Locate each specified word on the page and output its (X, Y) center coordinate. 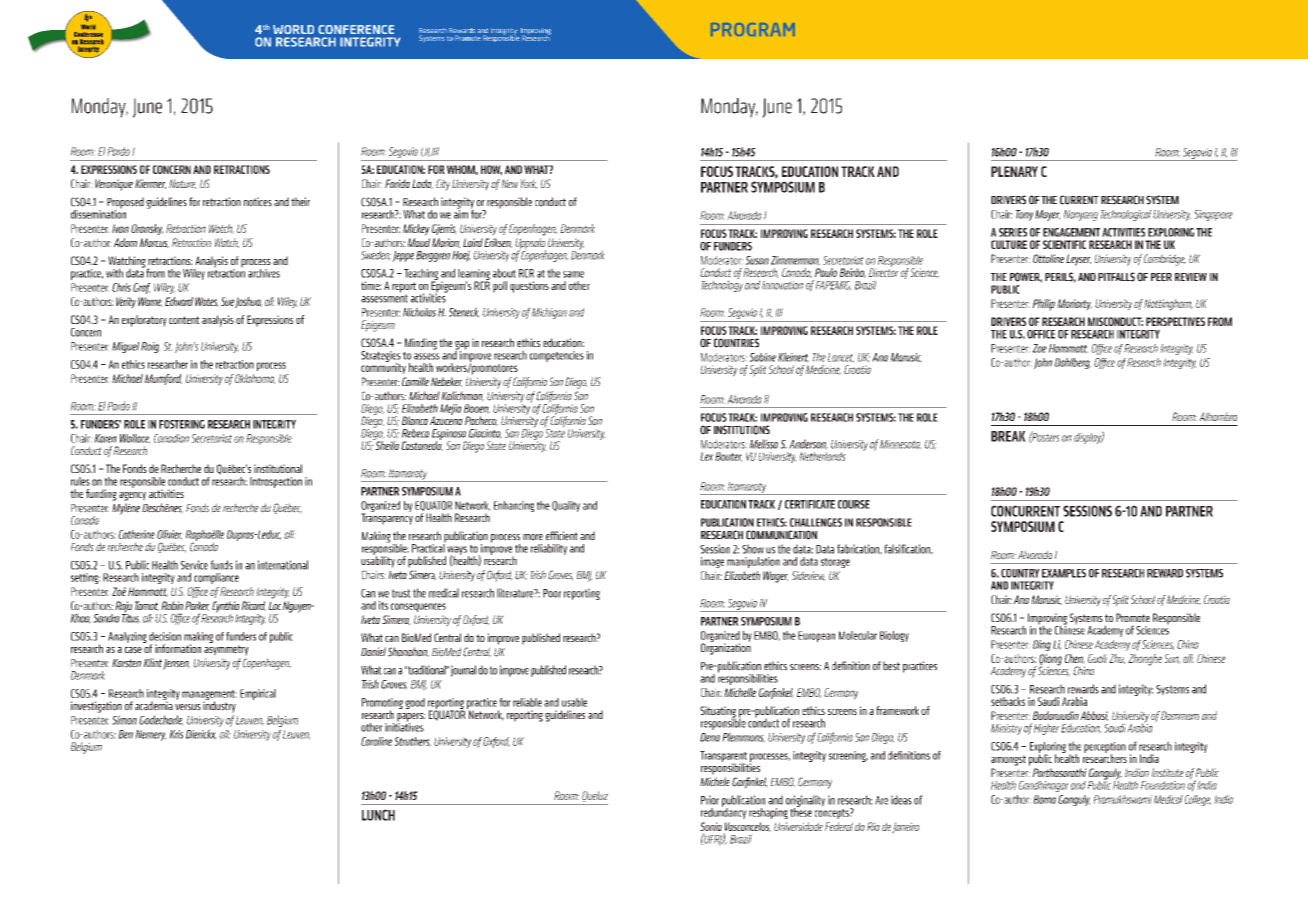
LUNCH (378, 815)
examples (1064, 573)
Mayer (1047, 215)
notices (258, 202)
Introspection (276, 482)
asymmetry (226, 650)
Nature (182, 184)
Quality (566, 506)
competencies (557, 356)
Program (753, 29)
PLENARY (1014, 171)
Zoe (1039, 348)
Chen (1074, 659)
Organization (726, 648)
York (528, 184)
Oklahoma (255, 379)
